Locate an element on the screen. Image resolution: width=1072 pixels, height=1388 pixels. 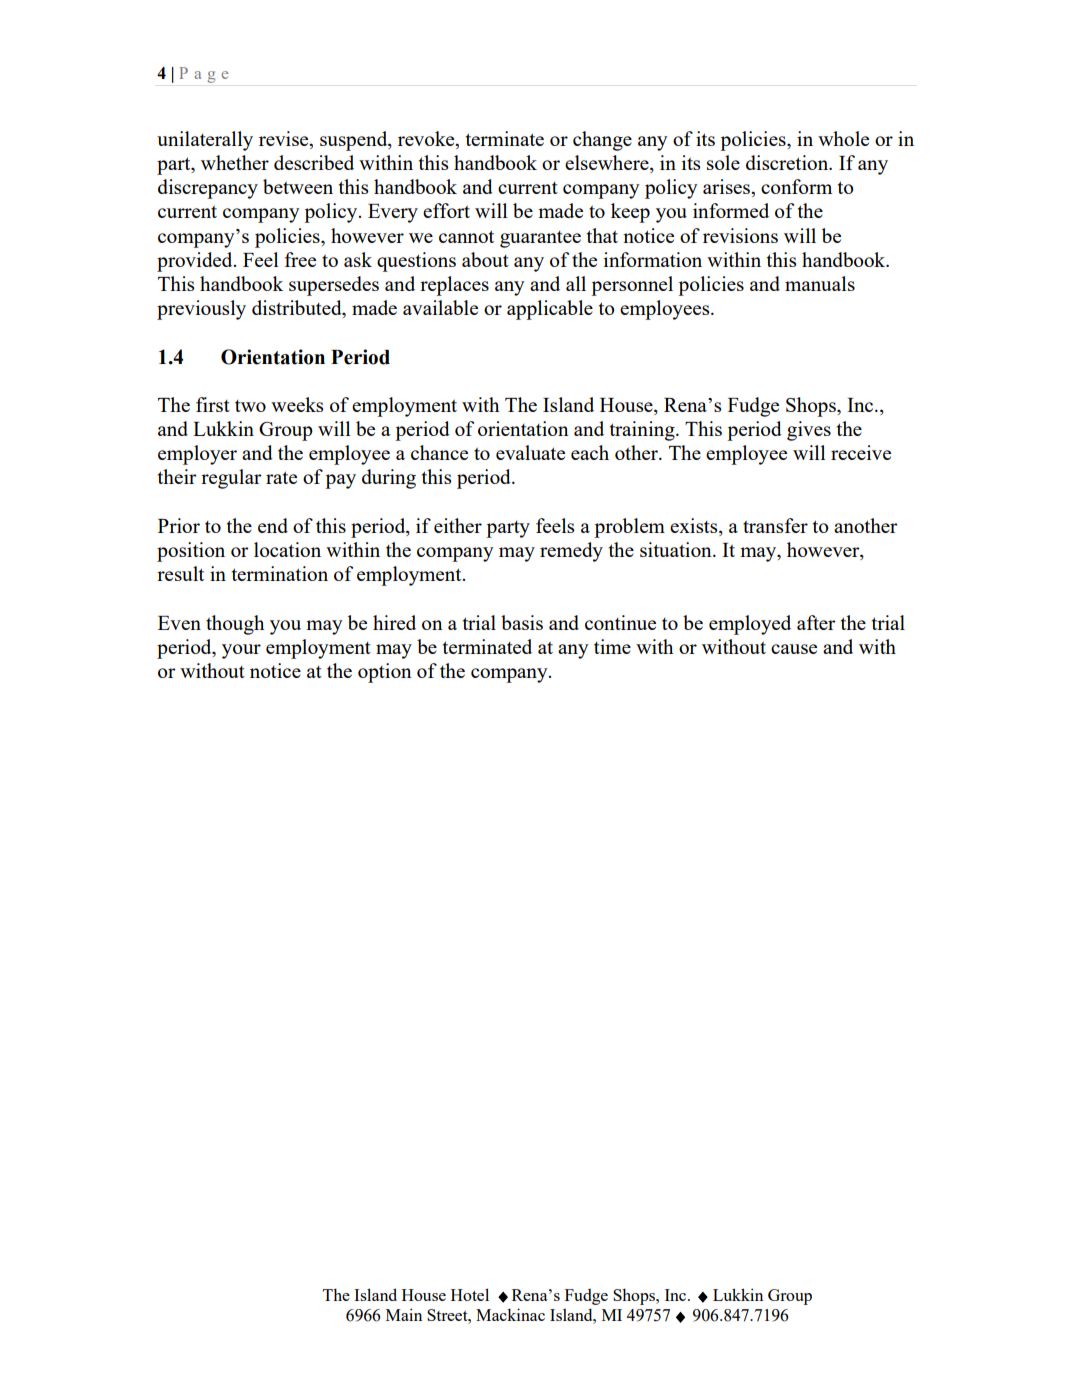
evaluate is located at coordinates (530, 452).
